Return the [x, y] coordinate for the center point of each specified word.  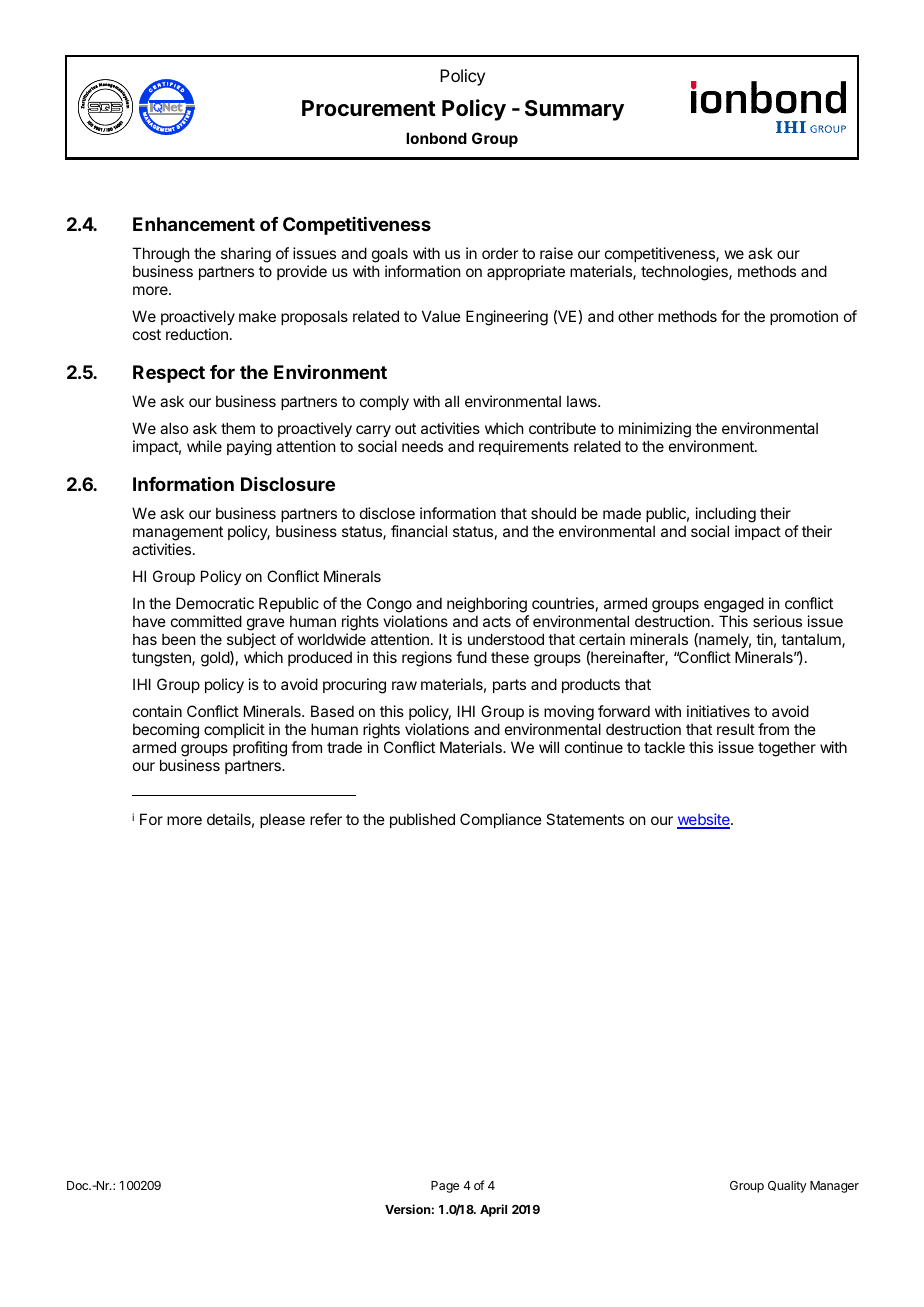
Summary [574, 110]
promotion [804, 317]
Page [445, 1187]
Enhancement [194, 224]
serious [777, 621]
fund [471, 657]
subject [251, 640]
